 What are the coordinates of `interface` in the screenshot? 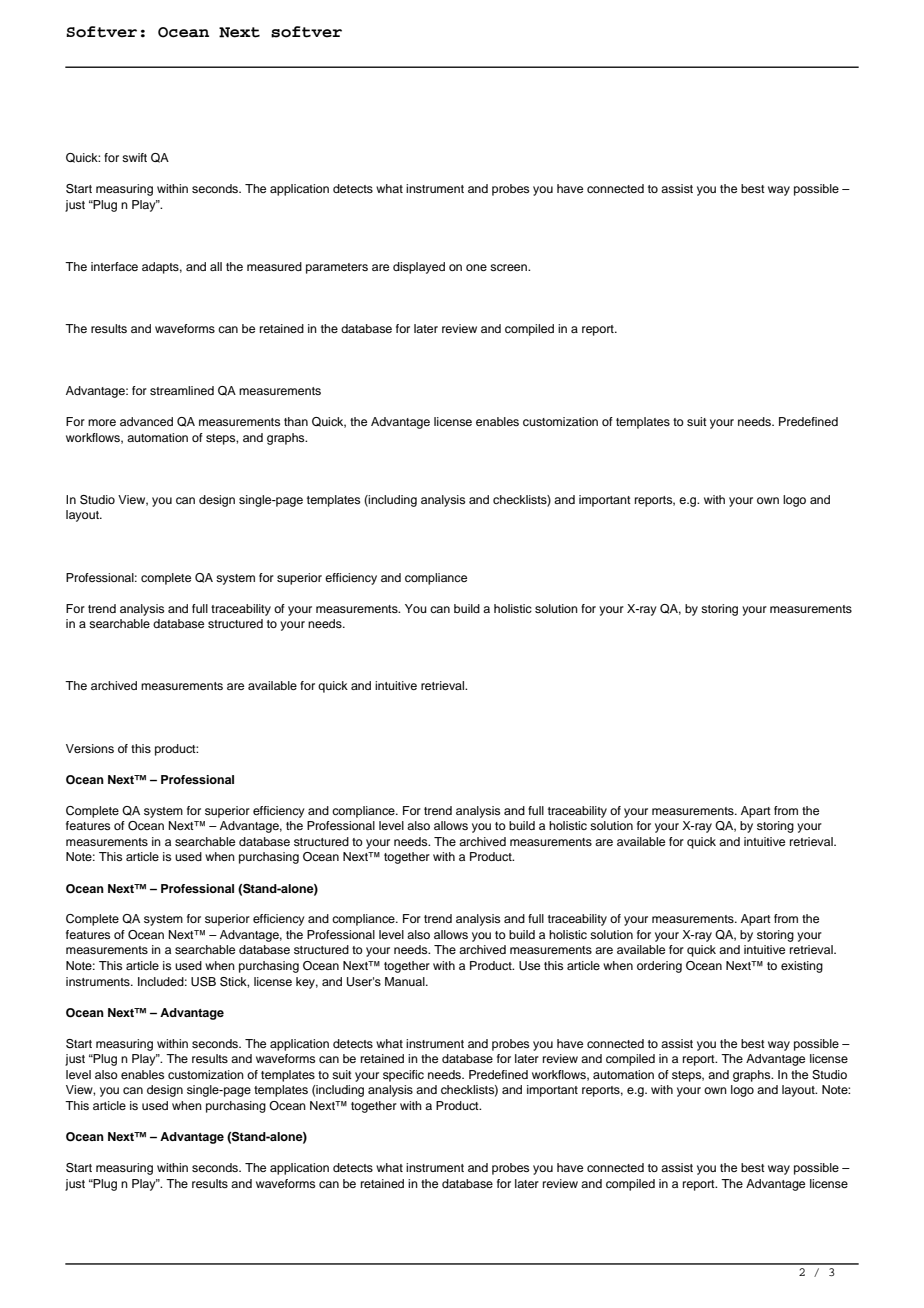 It's located at (114, 266).
